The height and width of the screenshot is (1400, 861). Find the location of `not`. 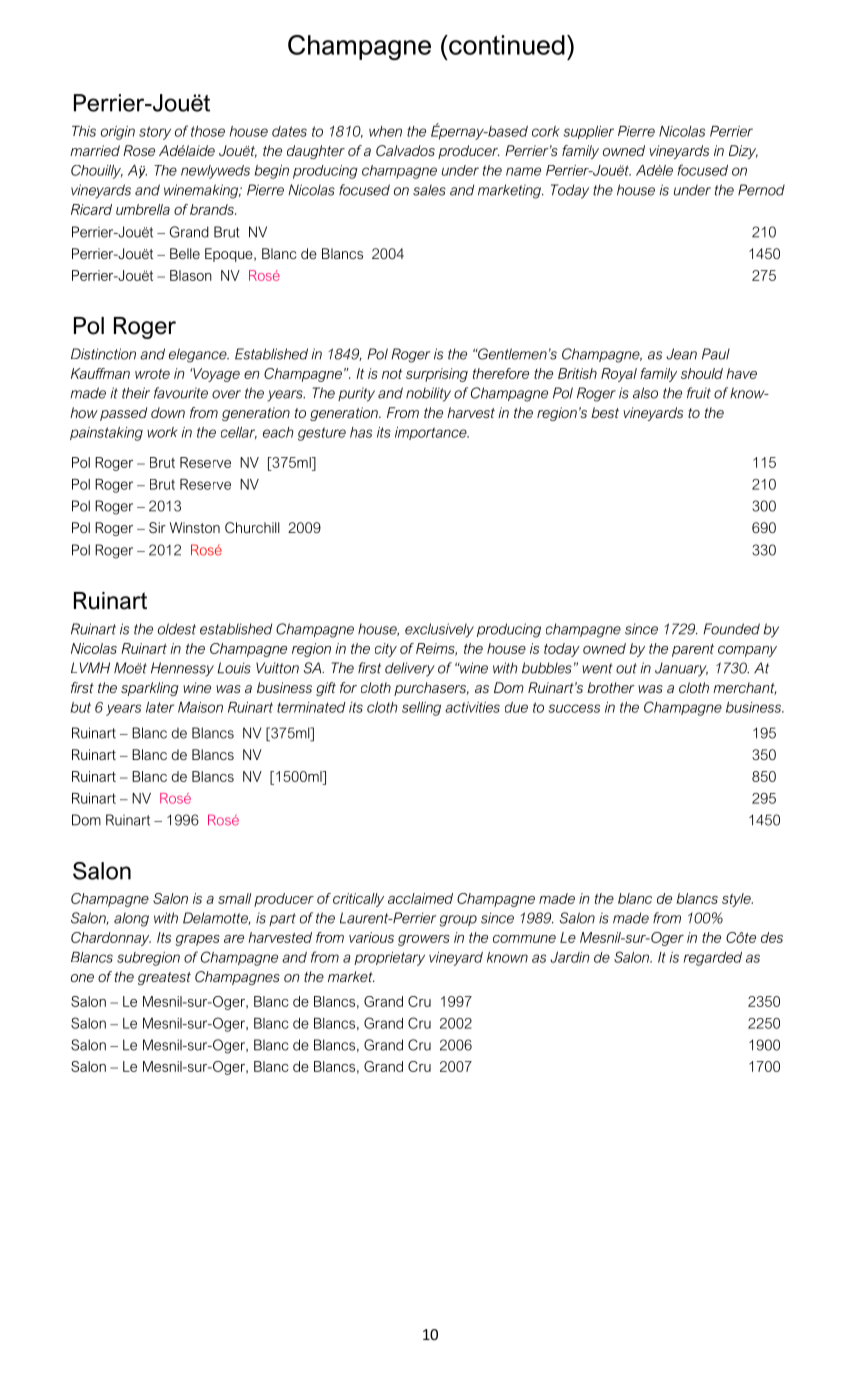

not is located at coordinates (392, 374).
